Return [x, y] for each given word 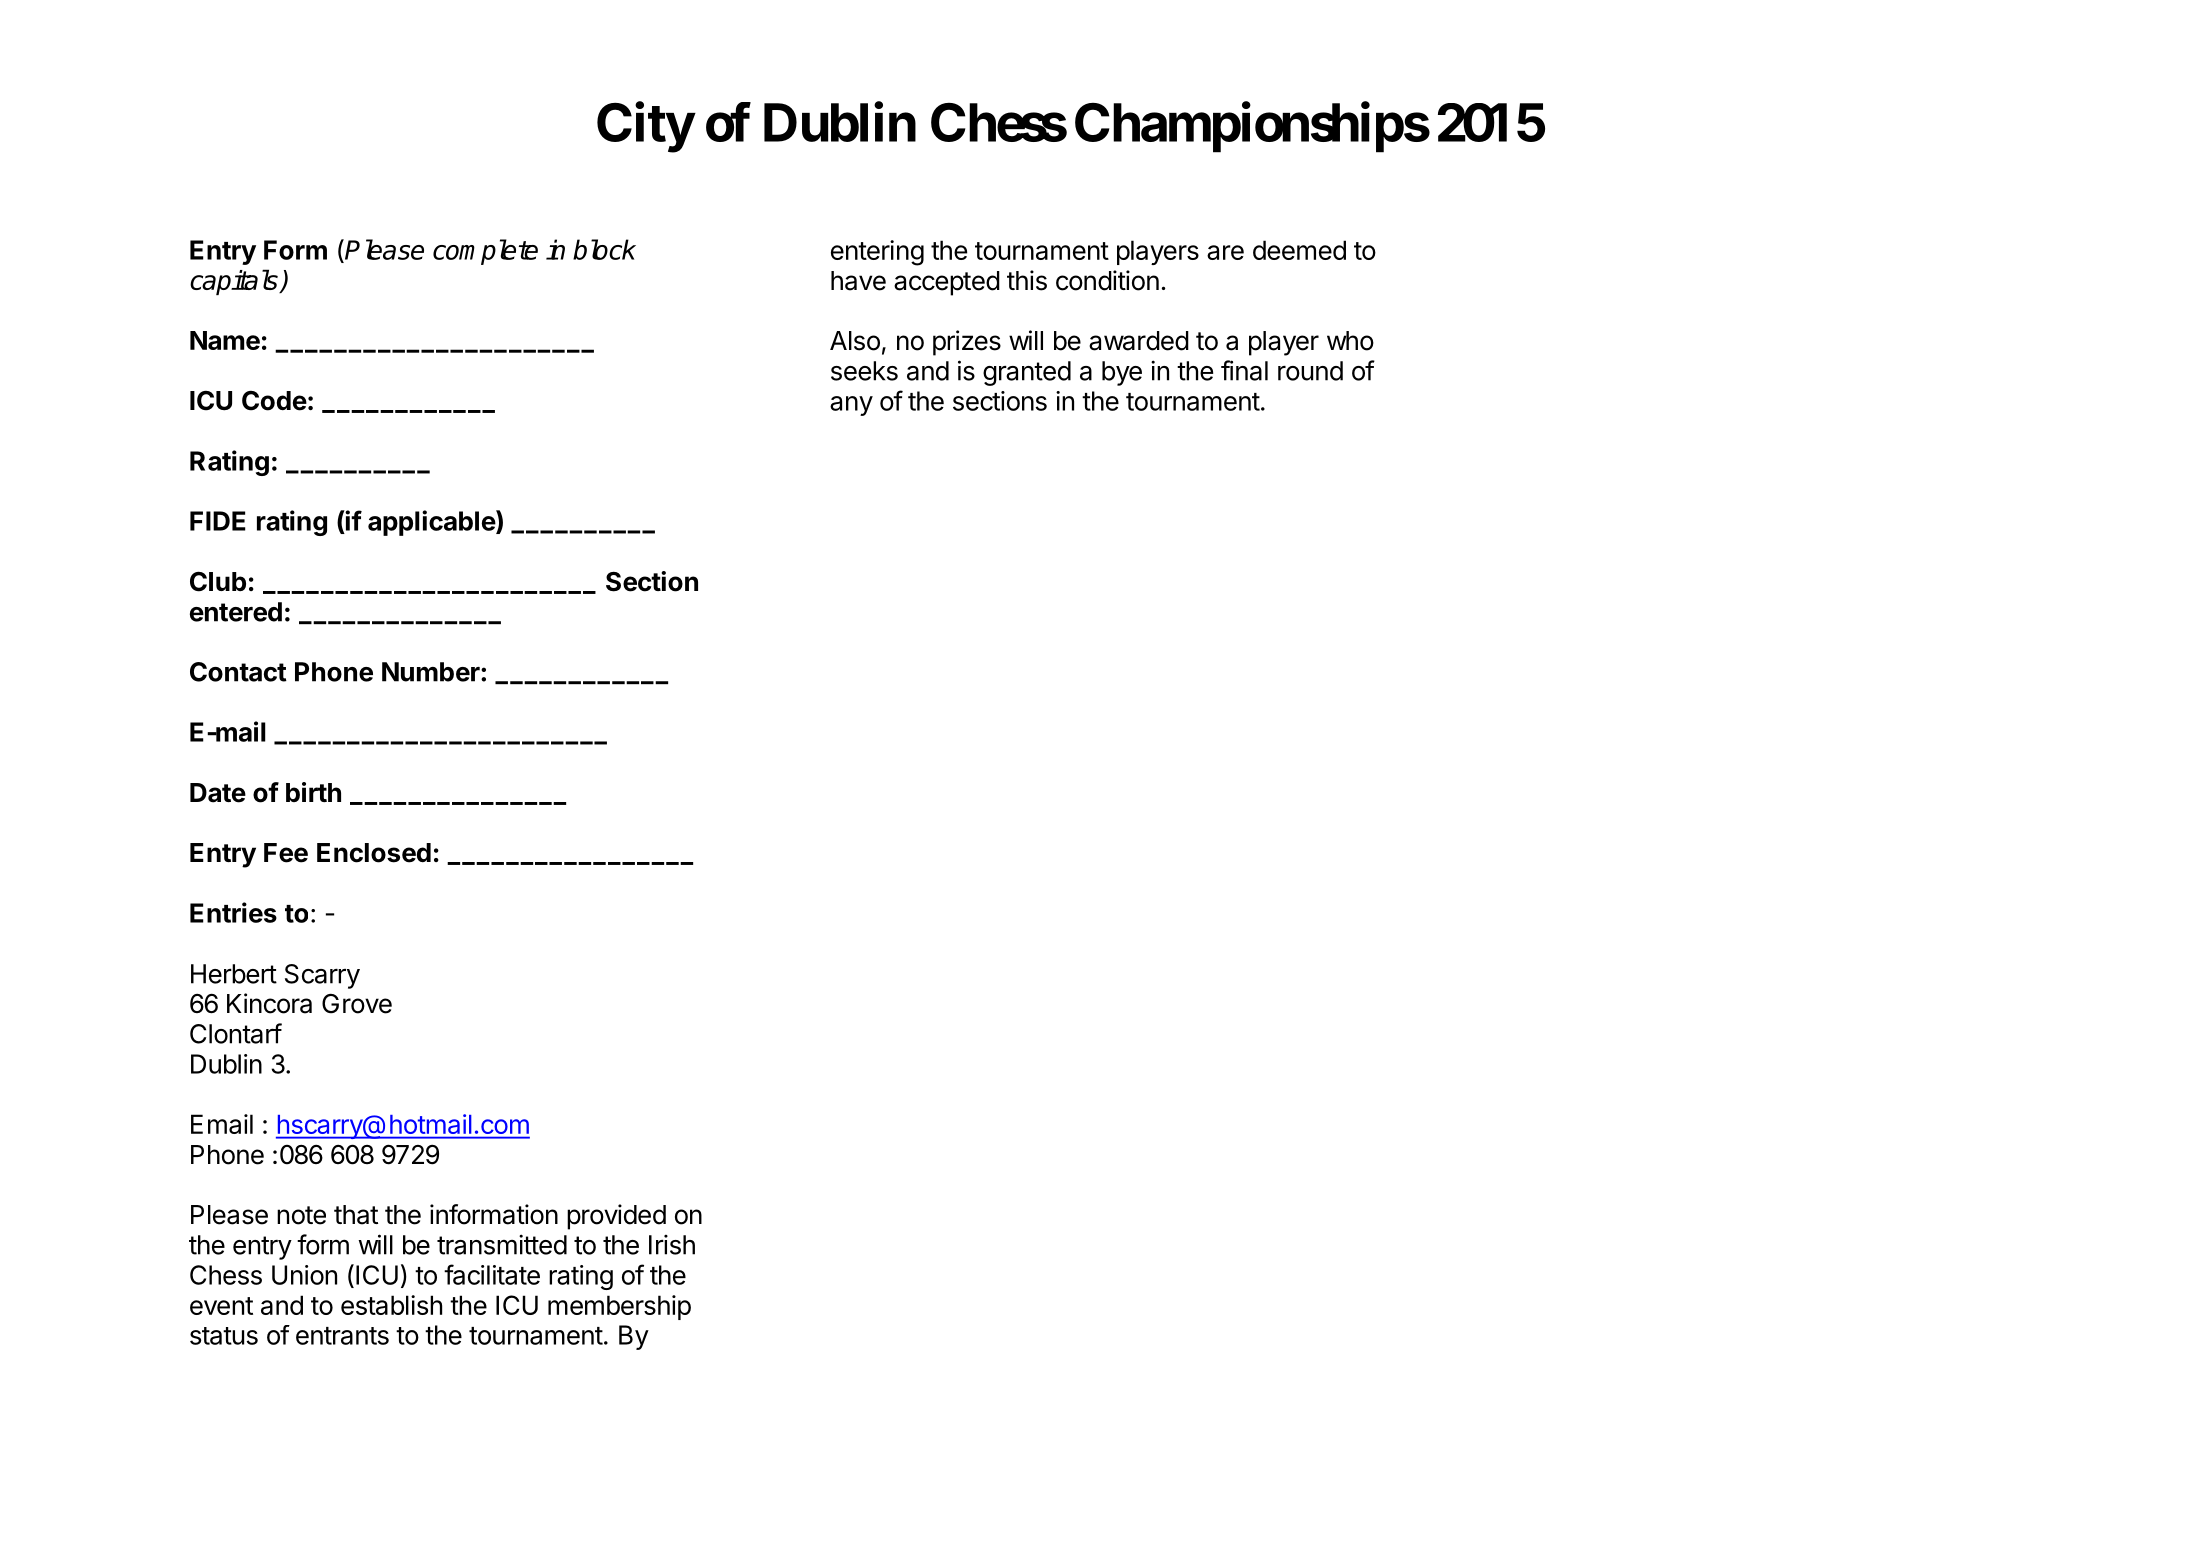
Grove [357, 1004]
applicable [432, 523]
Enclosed [374, 853]
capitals [235, 282]
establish [391, 1305]
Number [432, 672]
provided [616, 1217]
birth [313, 792]
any [851, 406]
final [1244, 370]
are [1225, 252]
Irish [672, 1245]
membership [619, 1307]
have [858, 281]
